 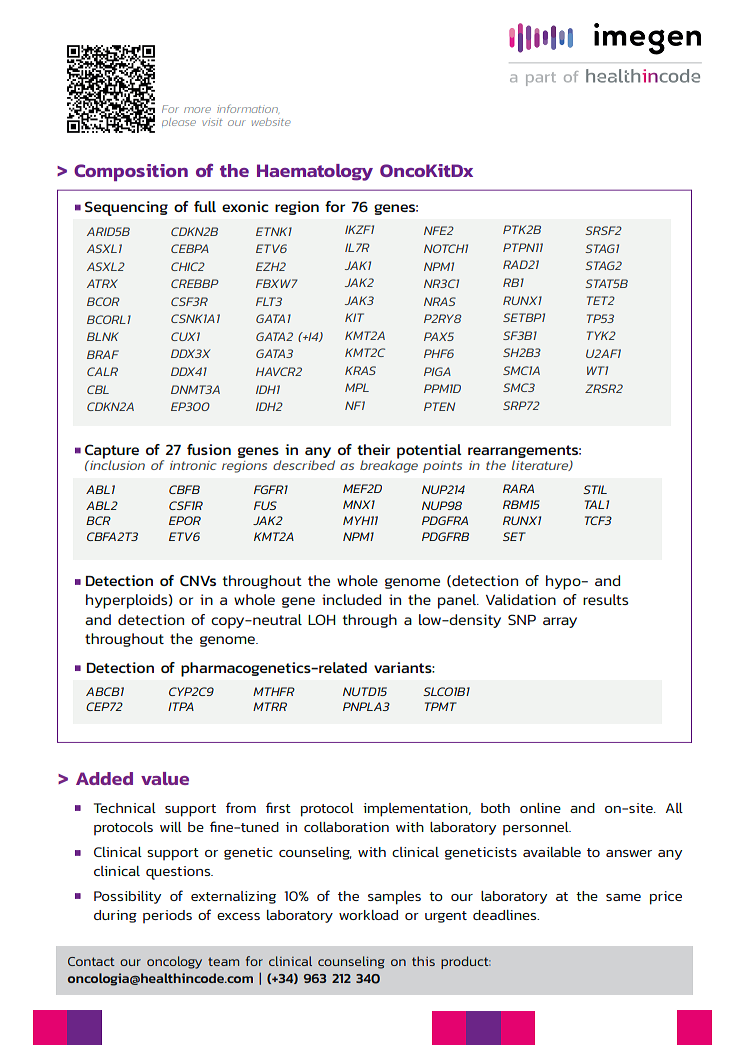 I want to click on BCR, so click(x=98, y=520).
